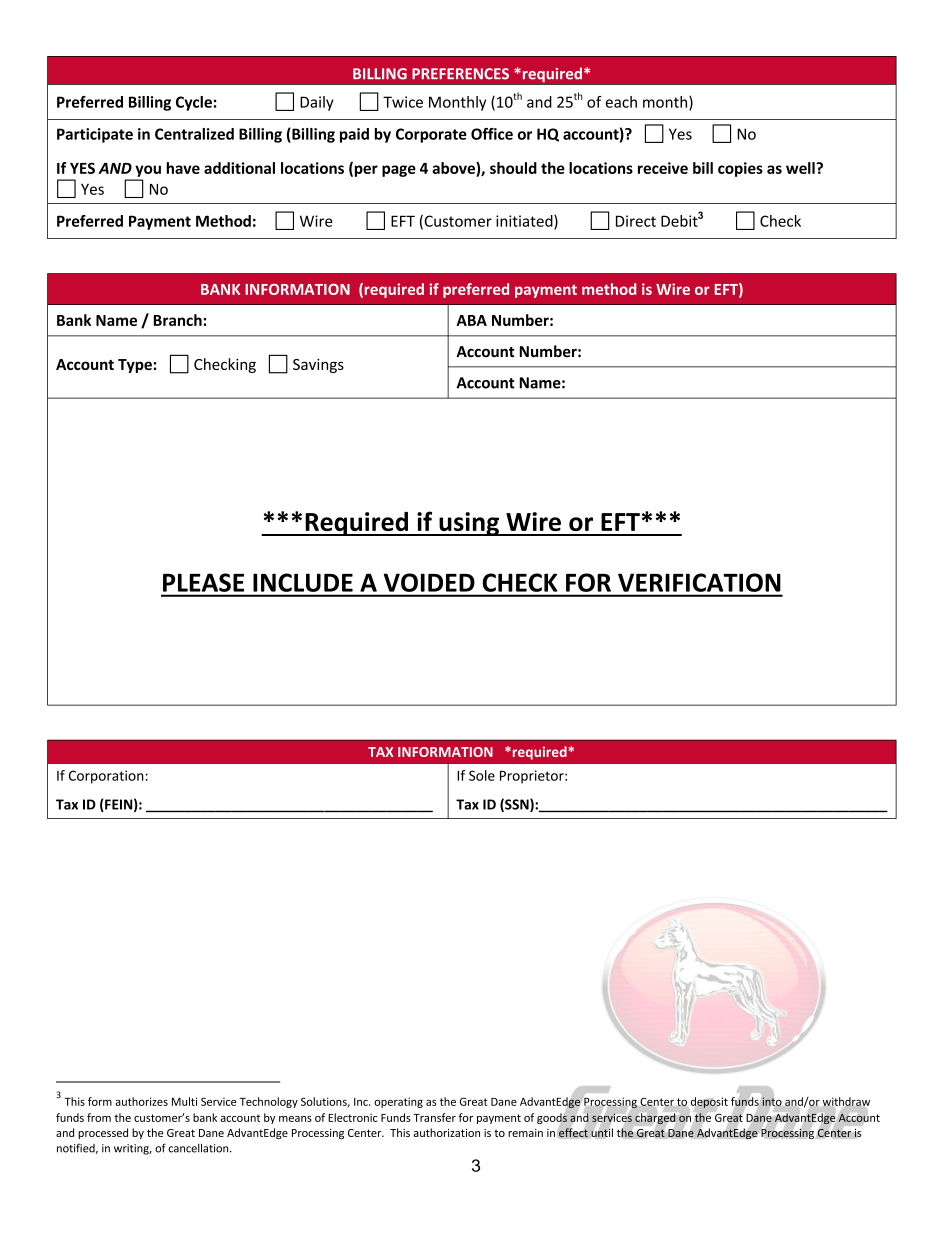  Describe the element at coordinates (699, 582) in the page. I see `VERIFICATION` at that location.
